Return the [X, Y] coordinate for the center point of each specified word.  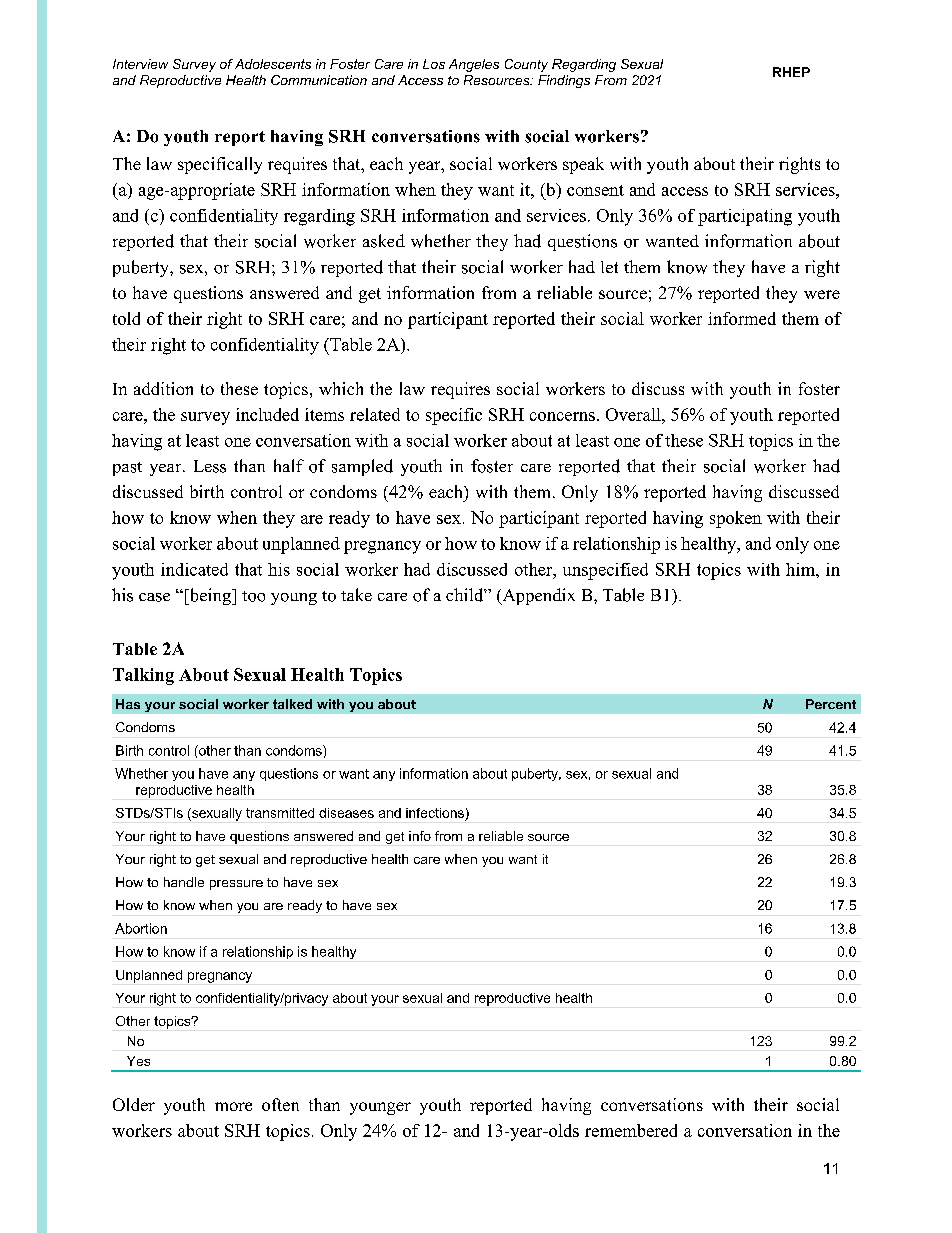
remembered [631, 1130]
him [801, 569]
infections [435, 813]
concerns [562, 416]
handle [184, 882]
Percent [831, 704]
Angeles [474, 65]
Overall [634, 414]
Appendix [537, 596]
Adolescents [273, 64]
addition [163, 388]
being [210, 596]
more [233, 1106]
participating [745, 217]
